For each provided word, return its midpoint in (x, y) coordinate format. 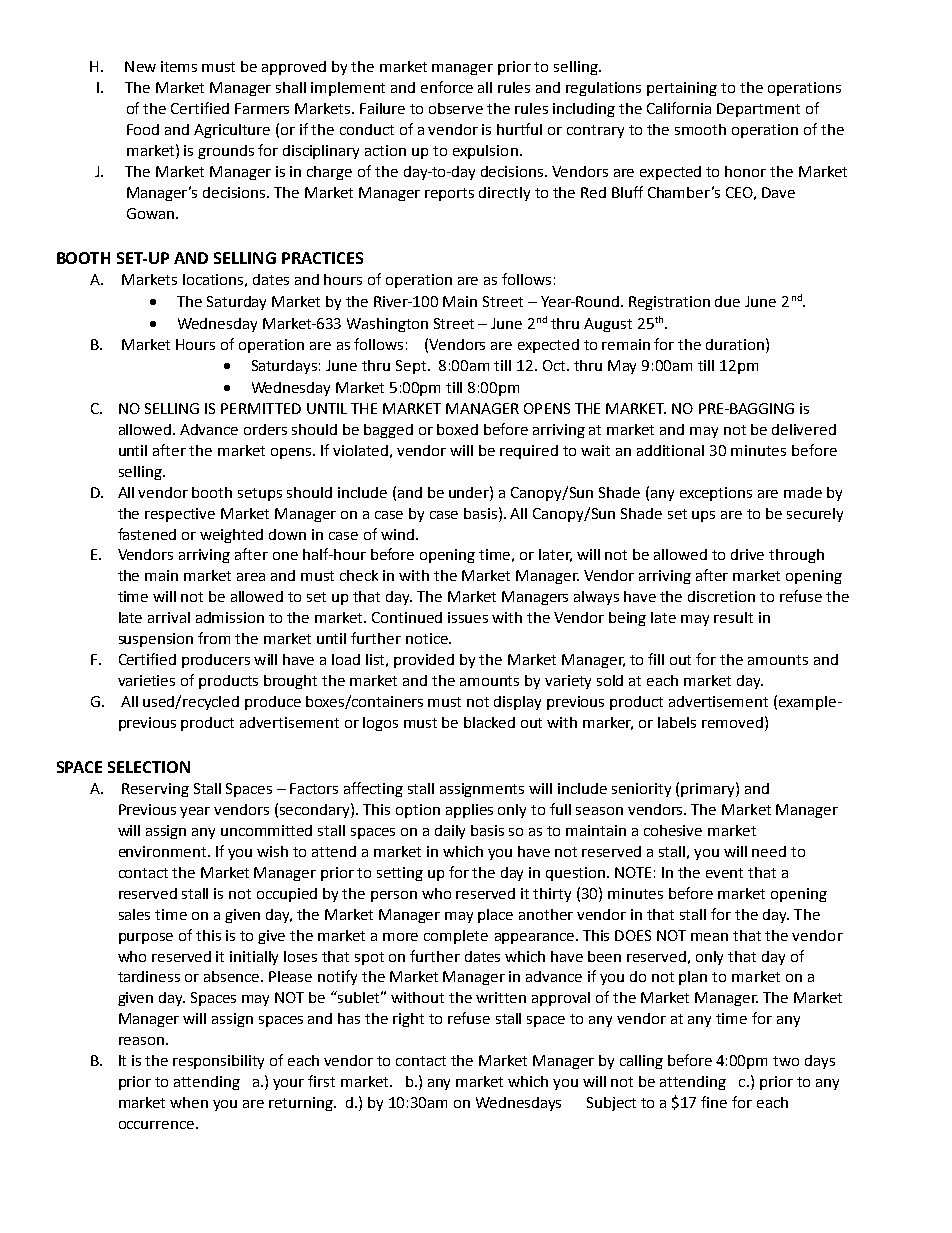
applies (469, 811)
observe (456, 108)
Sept (412, 367)
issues (468, 617)
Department (758, 110)
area (251, 577)
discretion (721, 596)
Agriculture (232, 131)
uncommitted (266, 830)
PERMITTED (261, 408)
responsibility (218, 1062)
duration (736, 344)
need (769, 851)
